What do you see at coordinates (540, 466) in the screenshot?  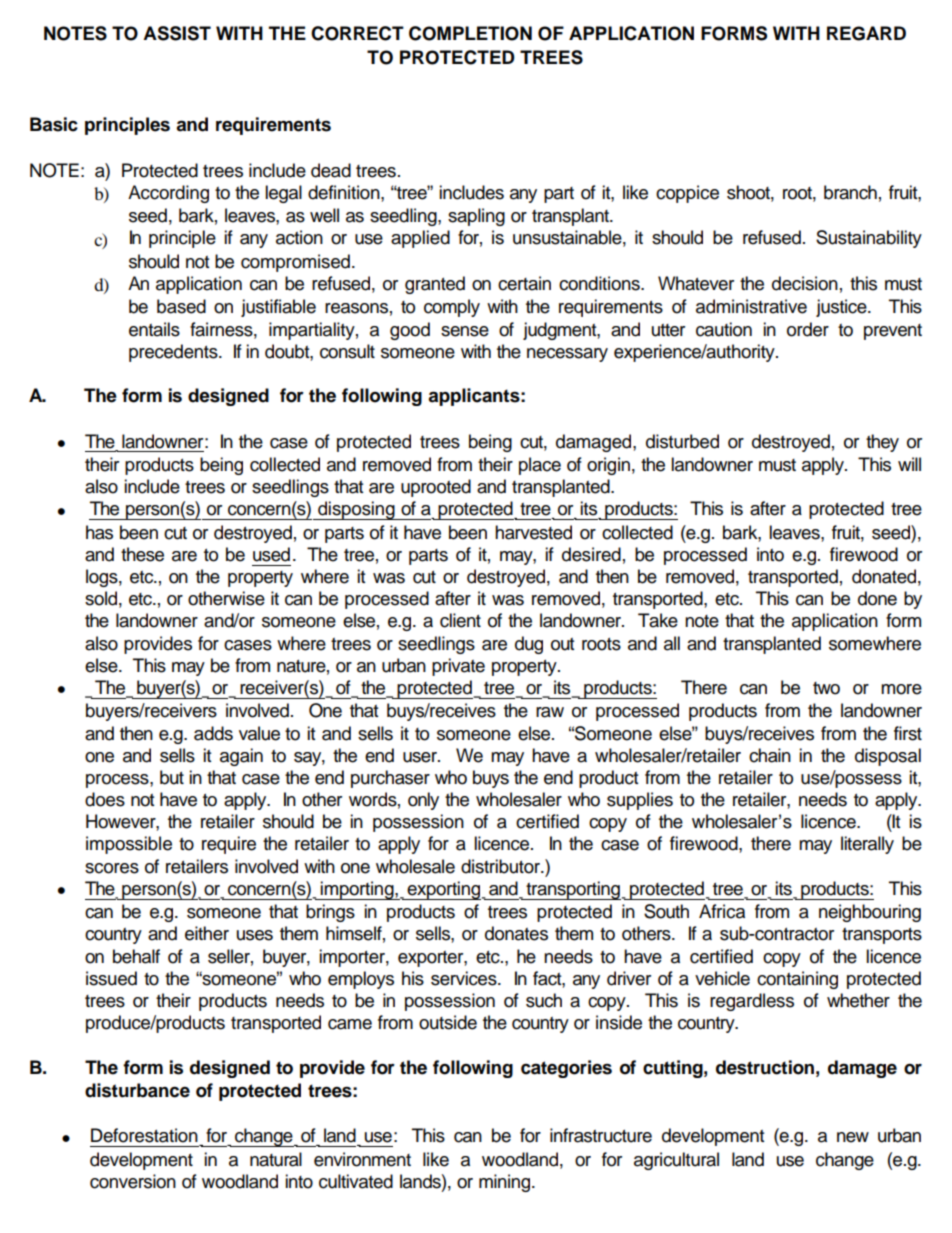 I see `place` at bounding box center [540, 466].
